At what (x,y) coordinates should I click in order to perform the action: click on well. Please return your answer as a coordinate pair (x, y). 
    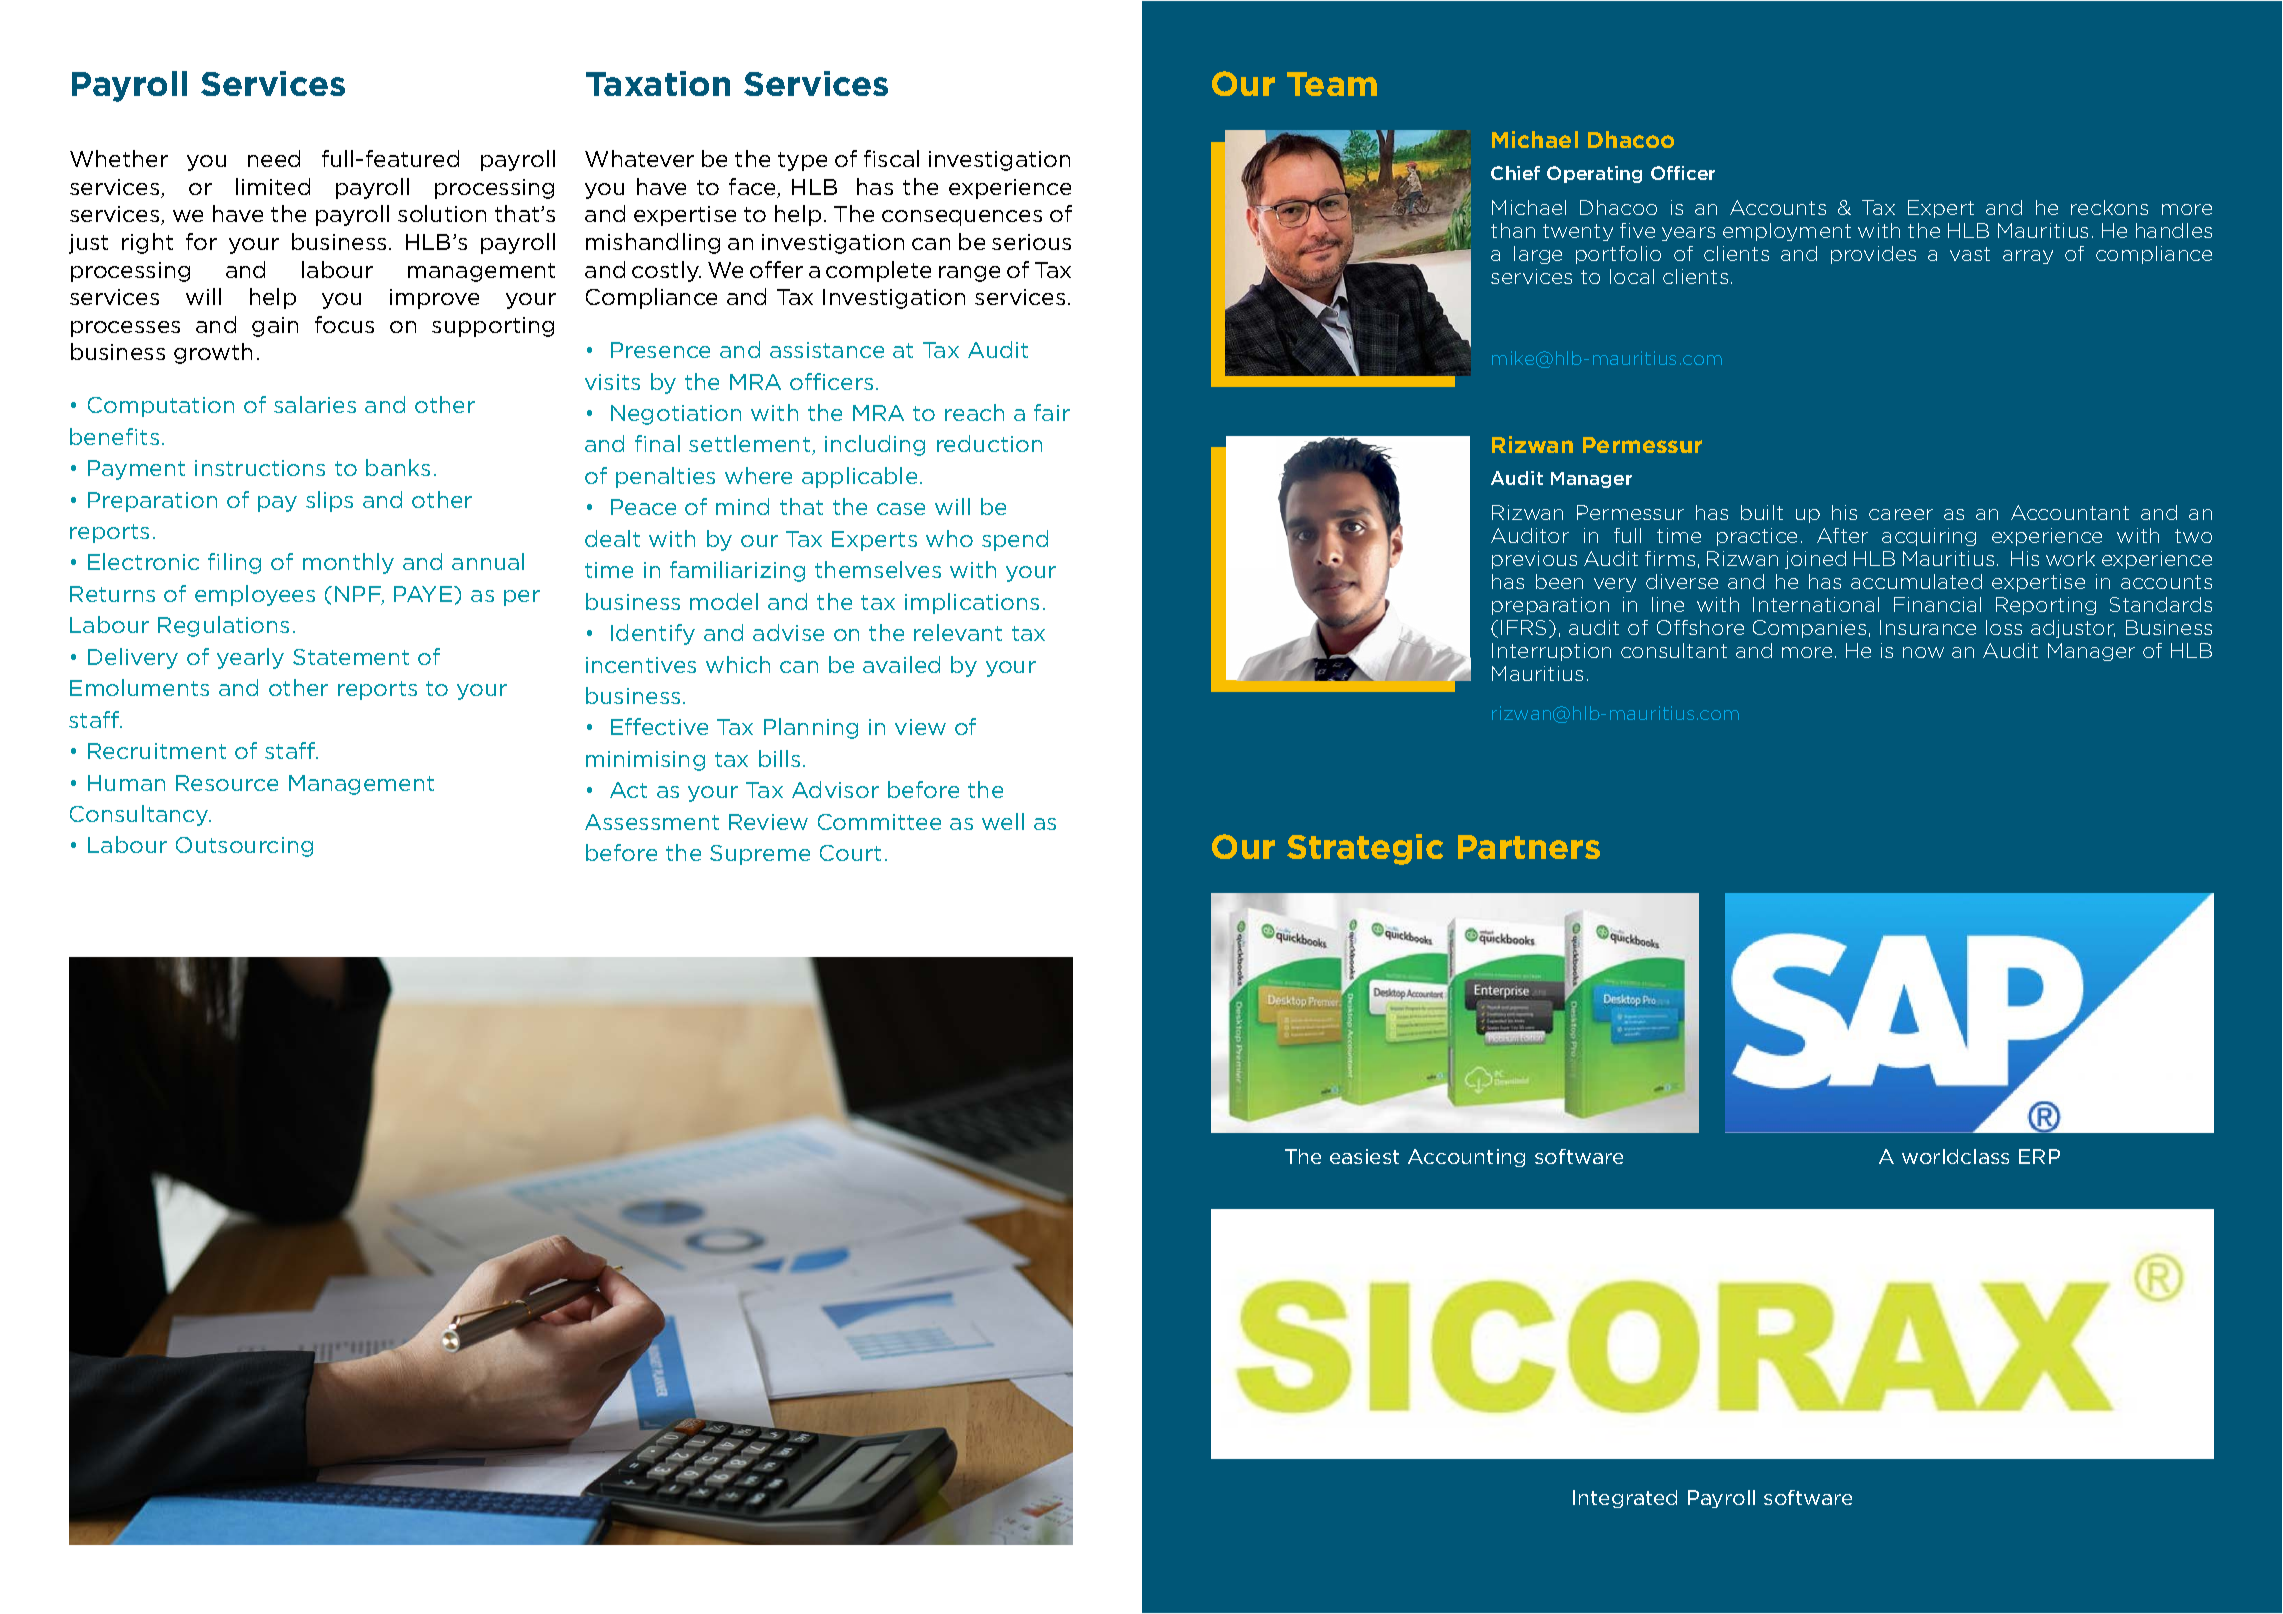
    Looking at the image, I should click on (1003, 821).
